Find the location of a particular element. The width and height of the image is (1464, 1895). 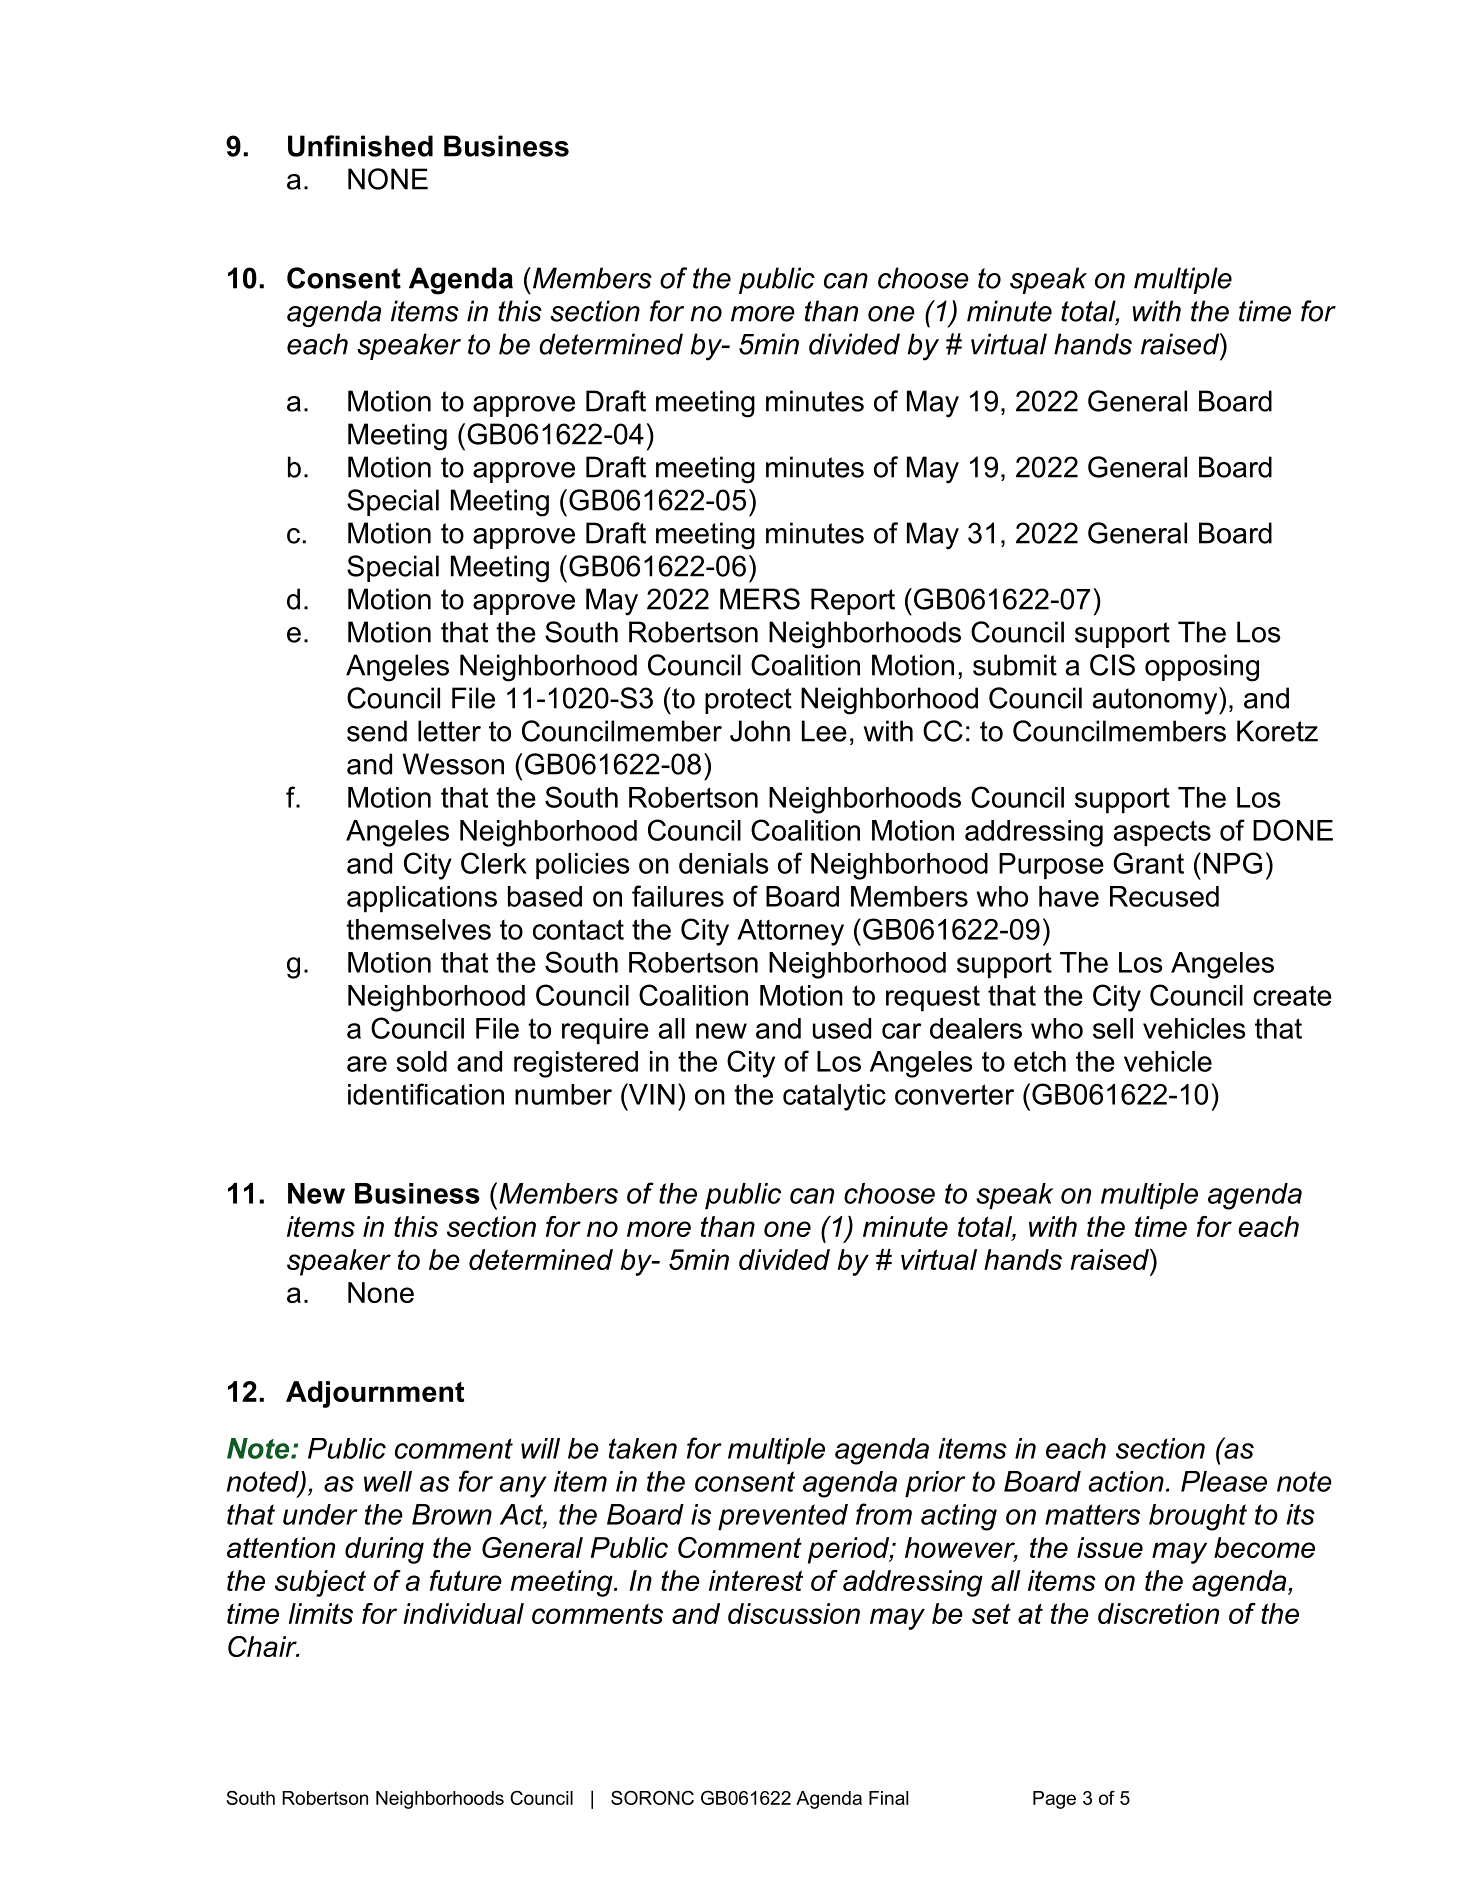

catalytic is located at coordinates (834, 1097).
